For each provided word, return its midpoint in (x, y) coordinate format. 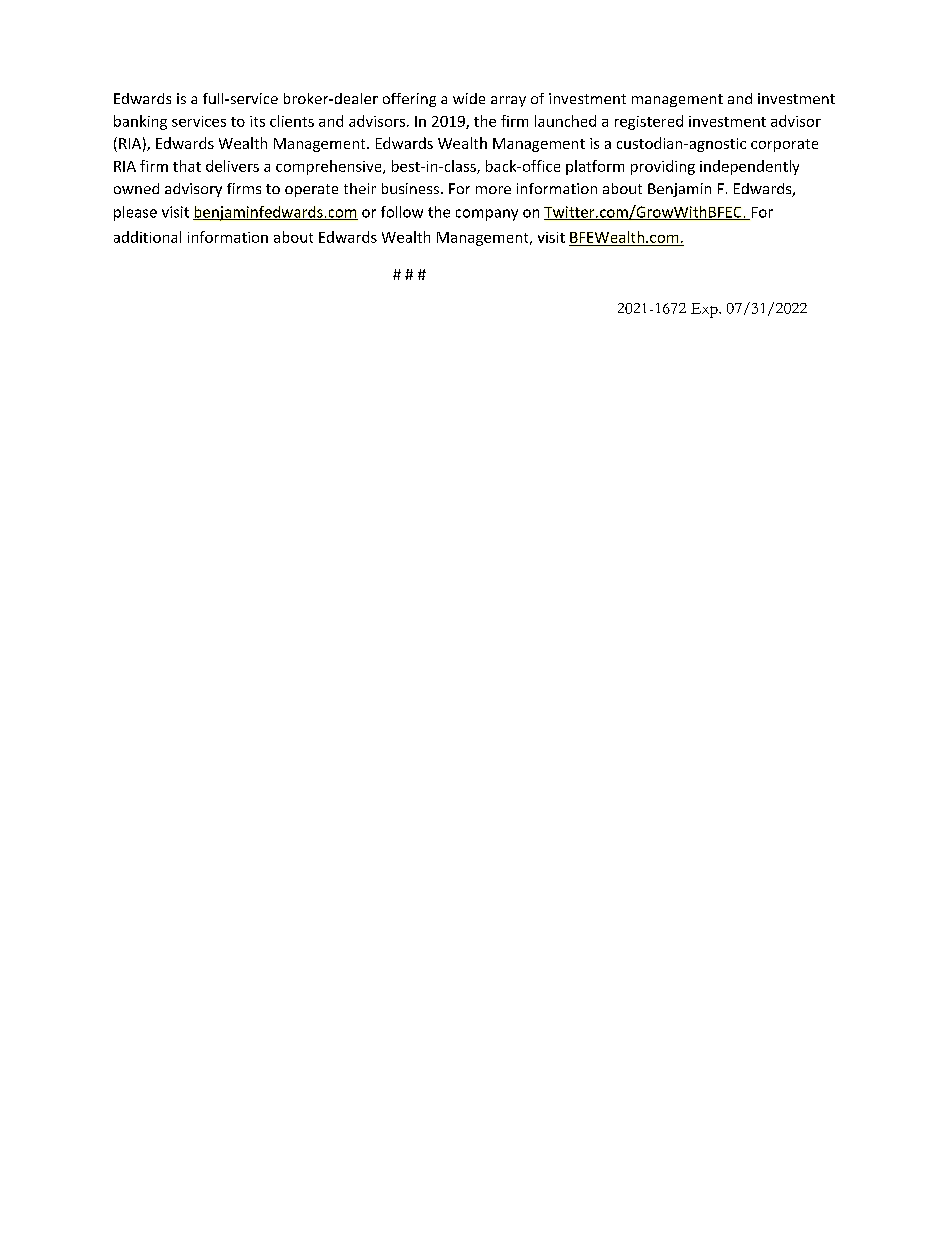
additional (147, 237)
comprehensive (330, 167)
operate (311, 190)
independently (749, 167)
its (257, 121)
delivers (232, 166)
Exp (705, 310)
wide (469, 98)
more (493, 190)
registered (649, 122)
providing (663, 167)
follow (402, 212)
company (487, 215)
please (135, 213)
